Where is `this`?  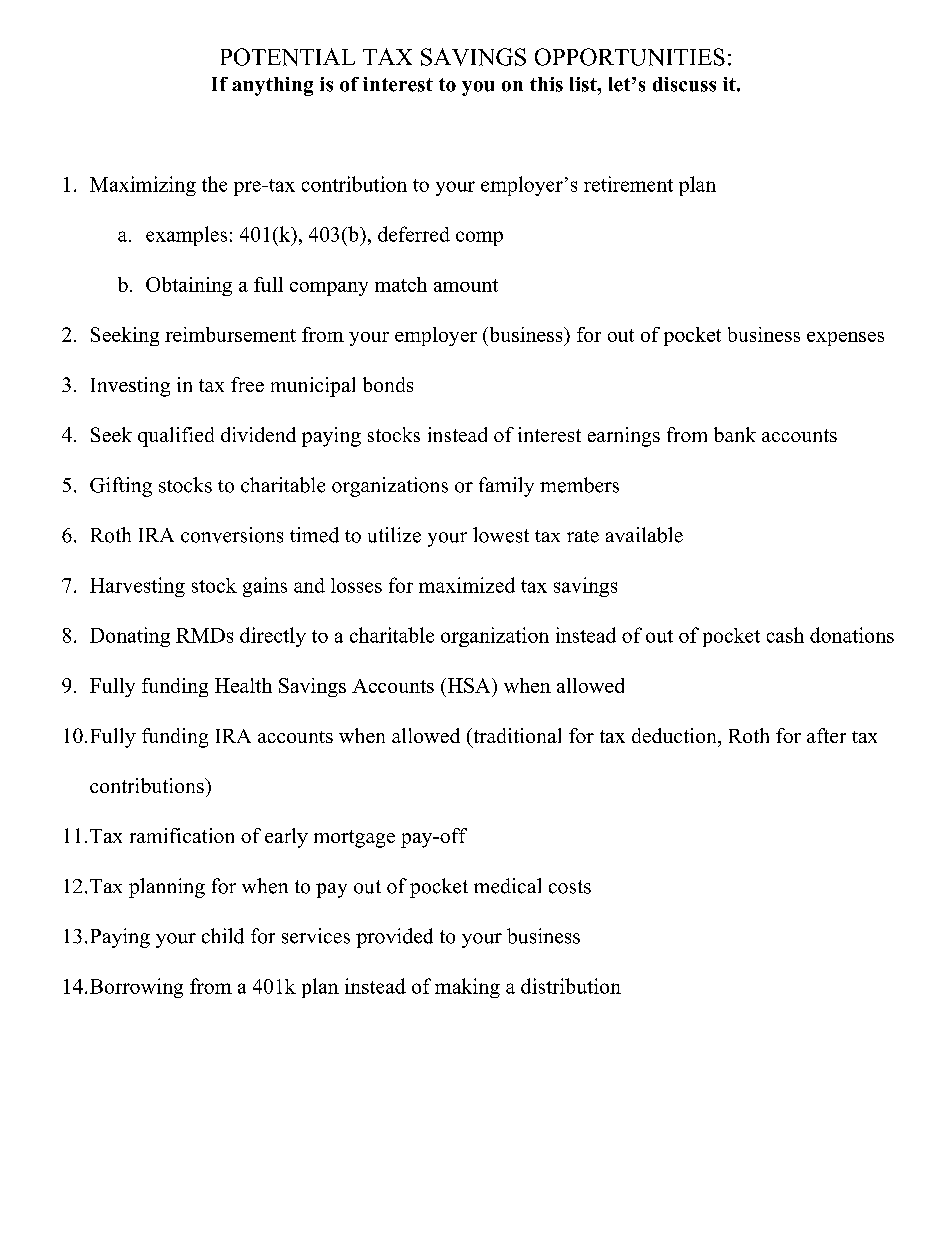
this is located at coordinates (546, 84).
